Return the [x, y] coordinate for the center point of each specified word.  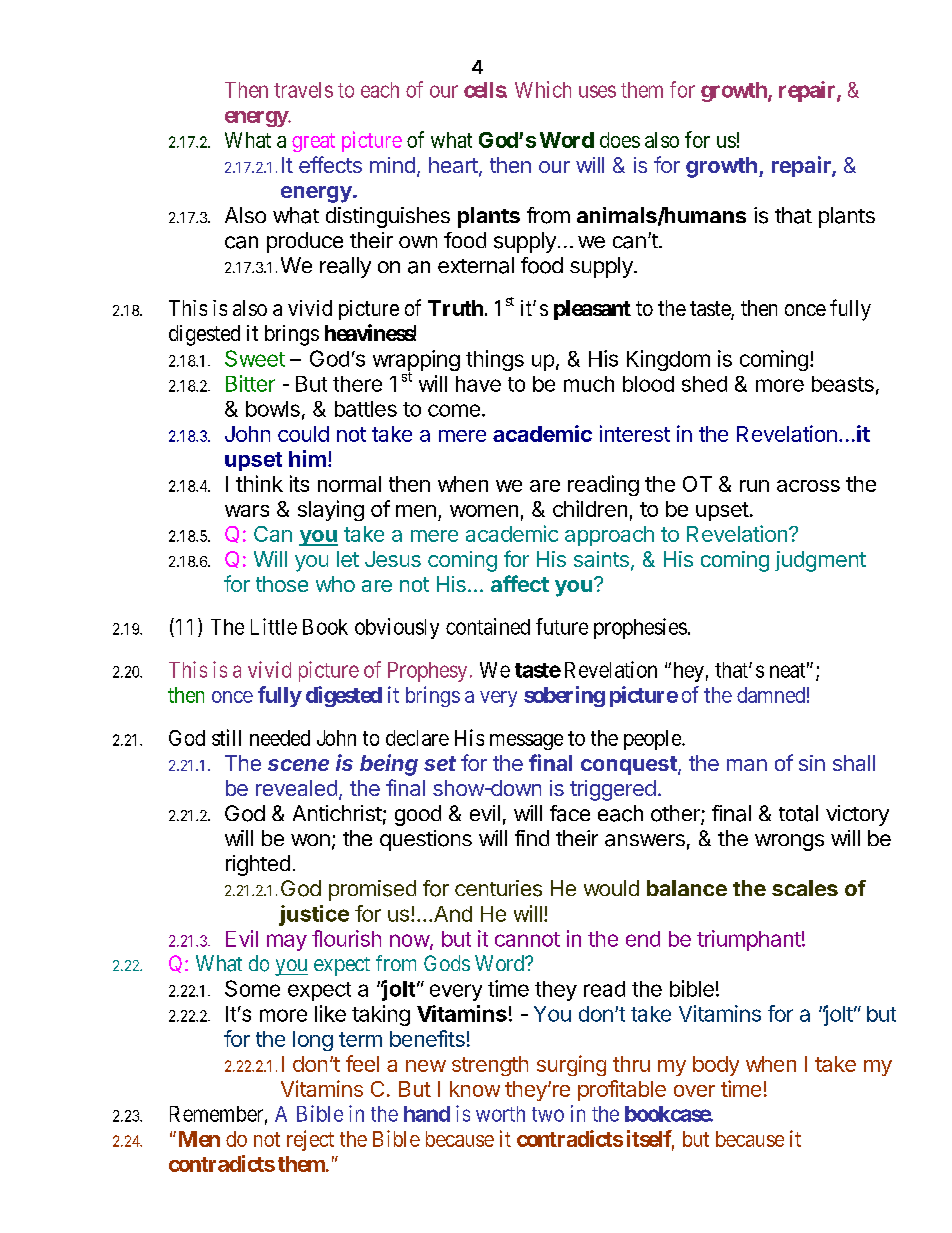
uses [597, 91]
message [526, 742]
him [307, 458]
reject [310, 1140]
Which [543, 89]
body [716, 1066]
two [548, 1114]
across [808, 486]
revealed [296, 788]
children [590, 508]
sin [812, 763]
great [313, 142]
